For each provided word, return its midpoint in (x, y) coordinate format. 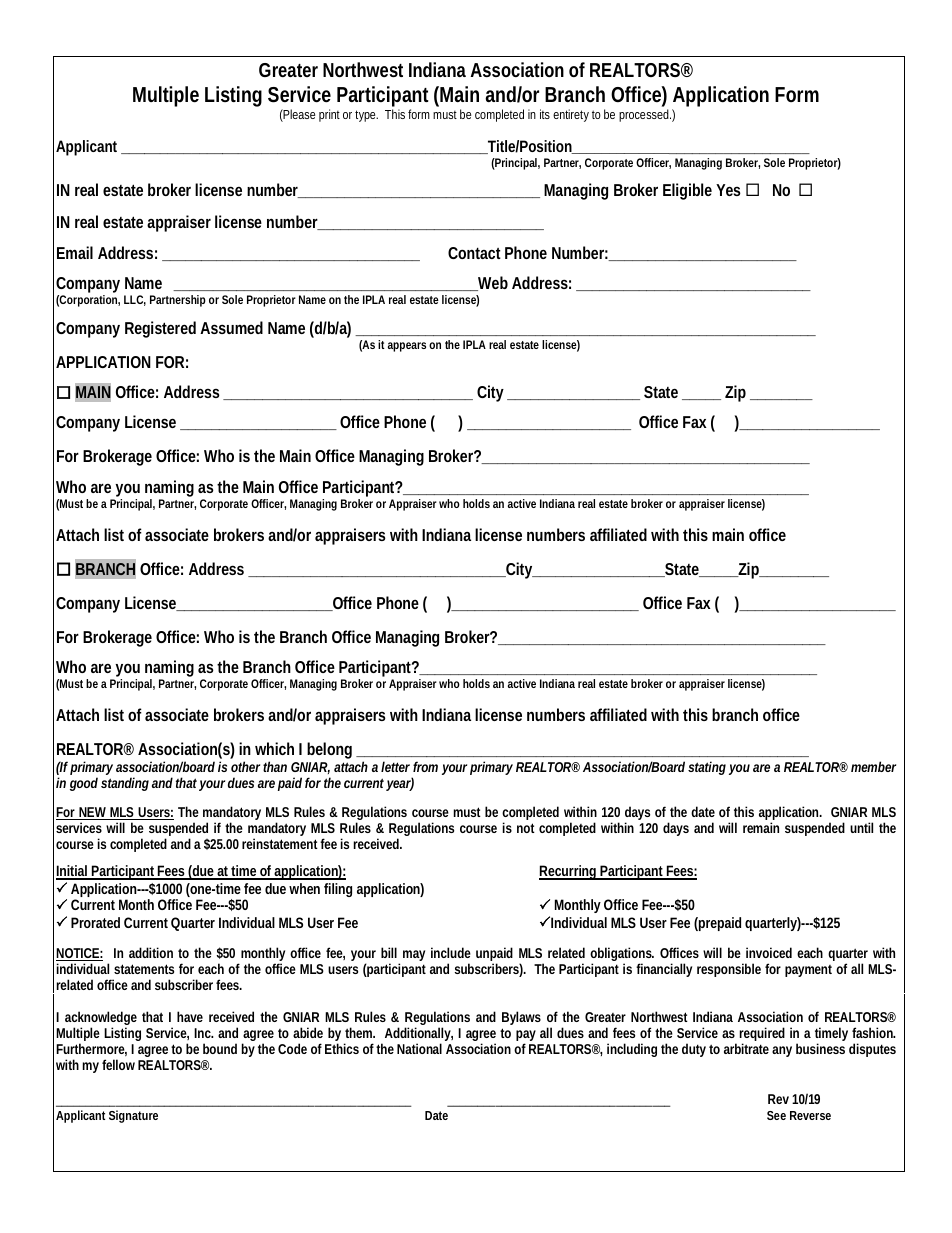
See (776, 1115)
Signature (133, 1116)
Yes (728, 190)
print (329, 115)
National (419, 1048)
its (545, 114)
